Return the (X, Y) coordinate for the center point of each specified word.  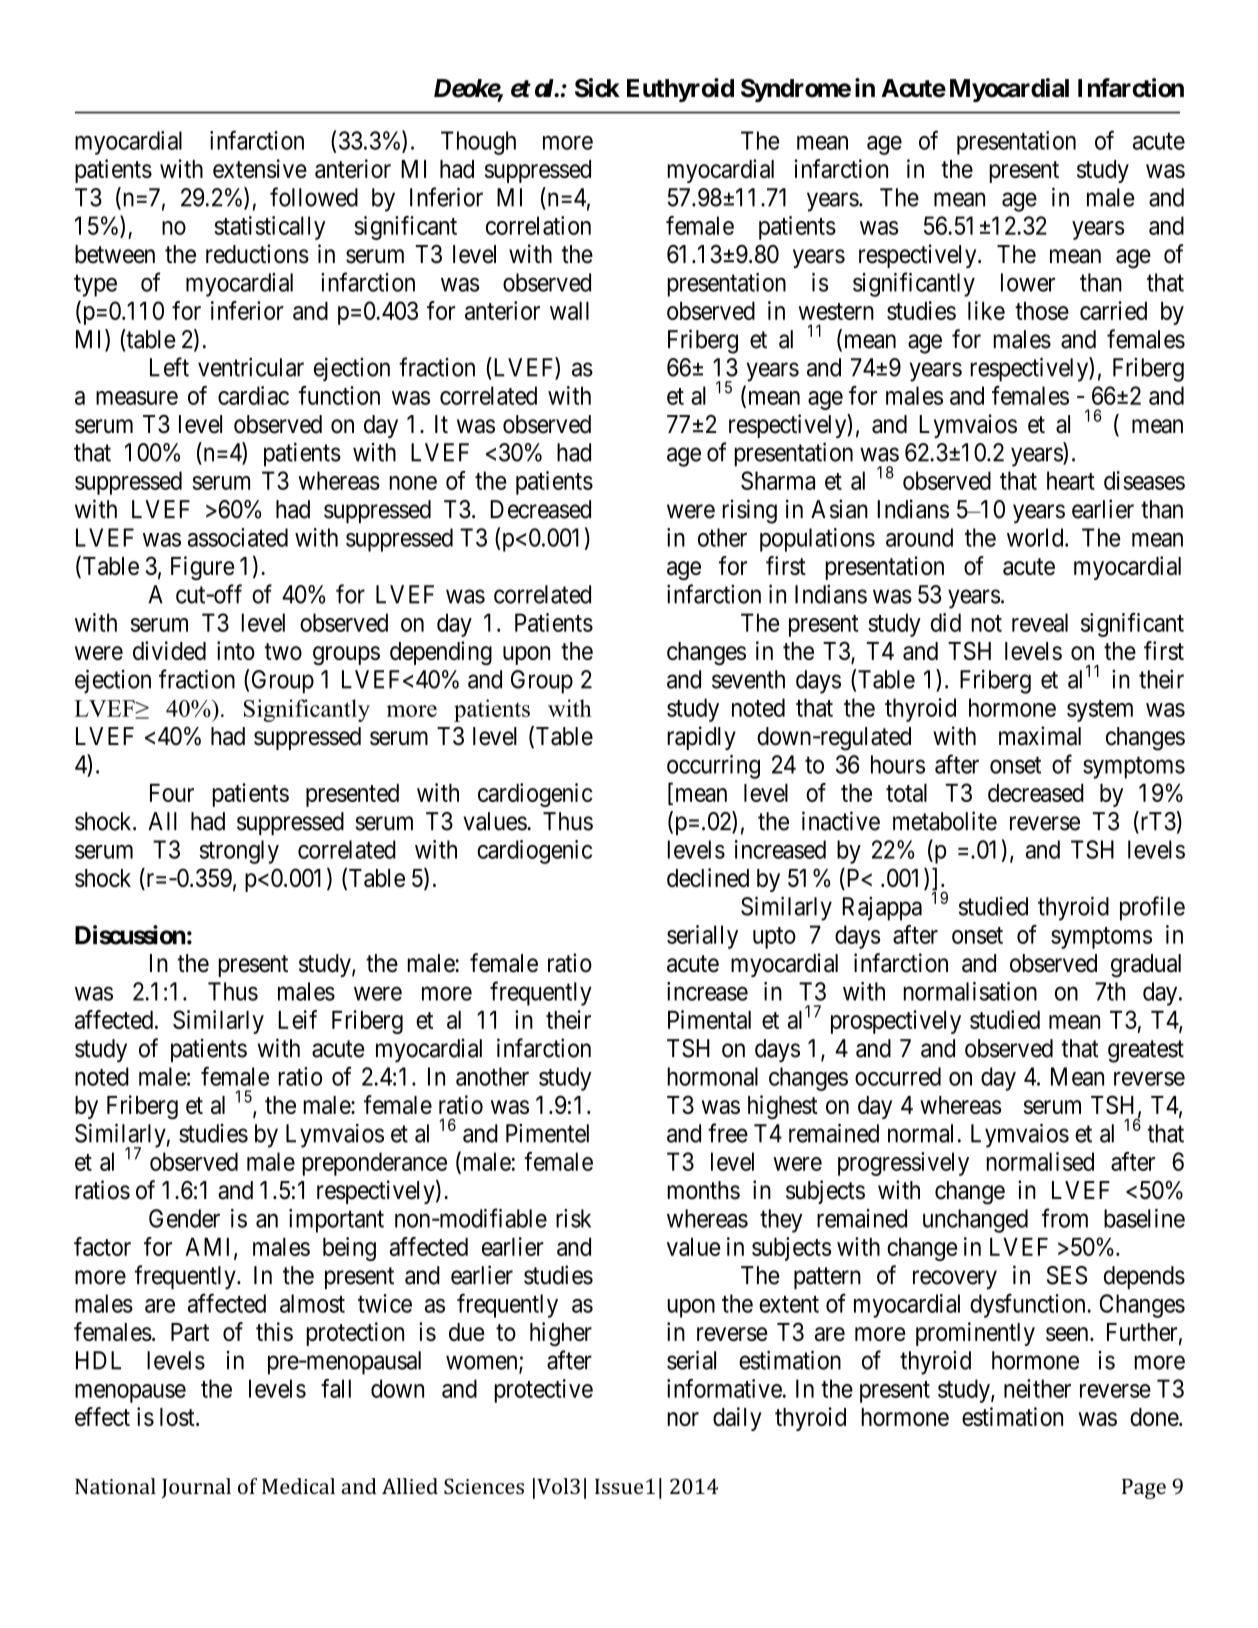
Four (172, 792)
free (728, 1133)
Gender (184, 1218)
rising (750, 511)
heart (1071, 480)
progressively (903, 1164)
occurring (713, 767)
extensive (260, 168)
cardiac (253, 395)
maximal (1040, 736)
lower (1028, 282)
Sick (597, 88)
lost (178, 1417)
